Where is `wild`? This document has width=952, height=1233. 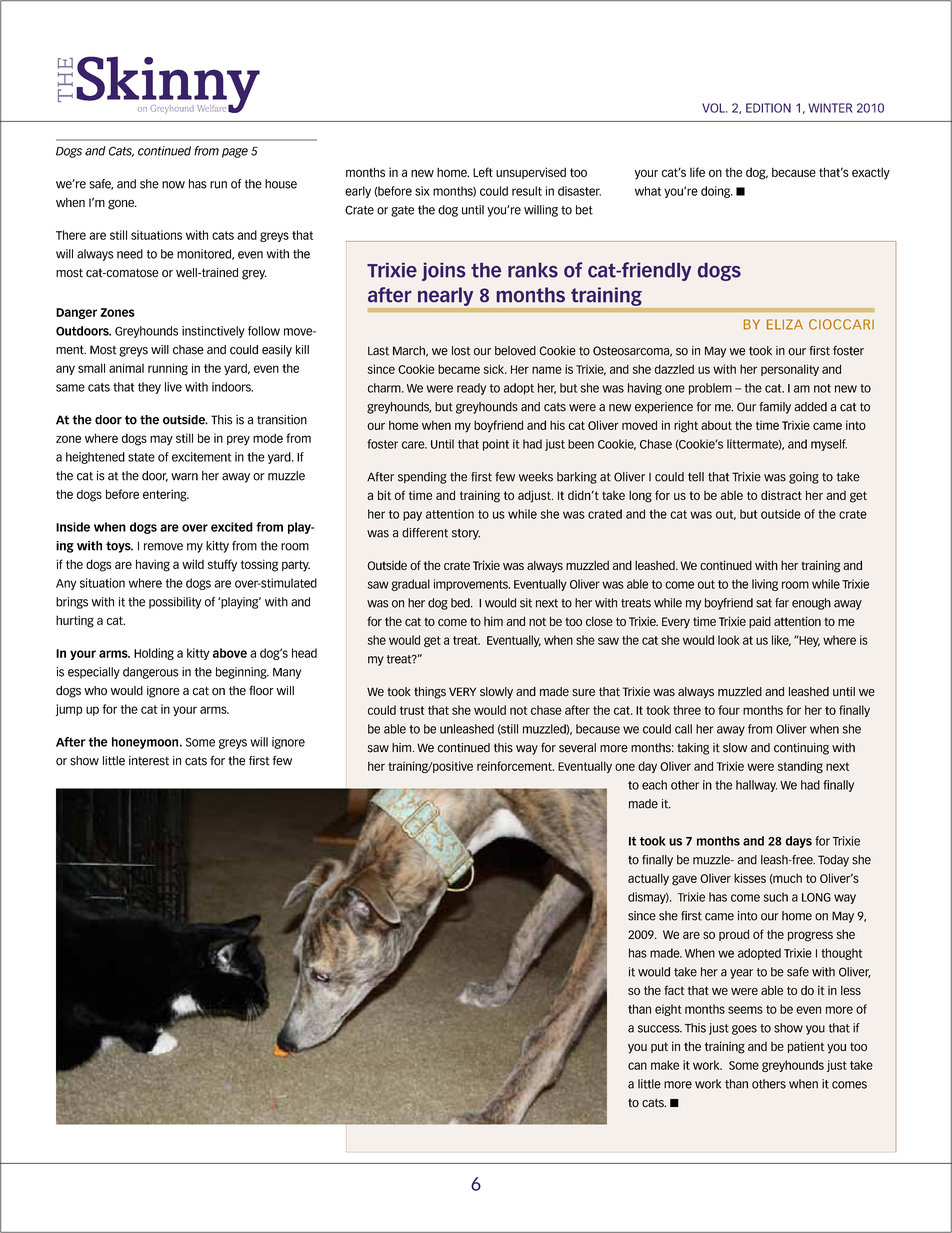 wild is located at coordinates (193, 564).
